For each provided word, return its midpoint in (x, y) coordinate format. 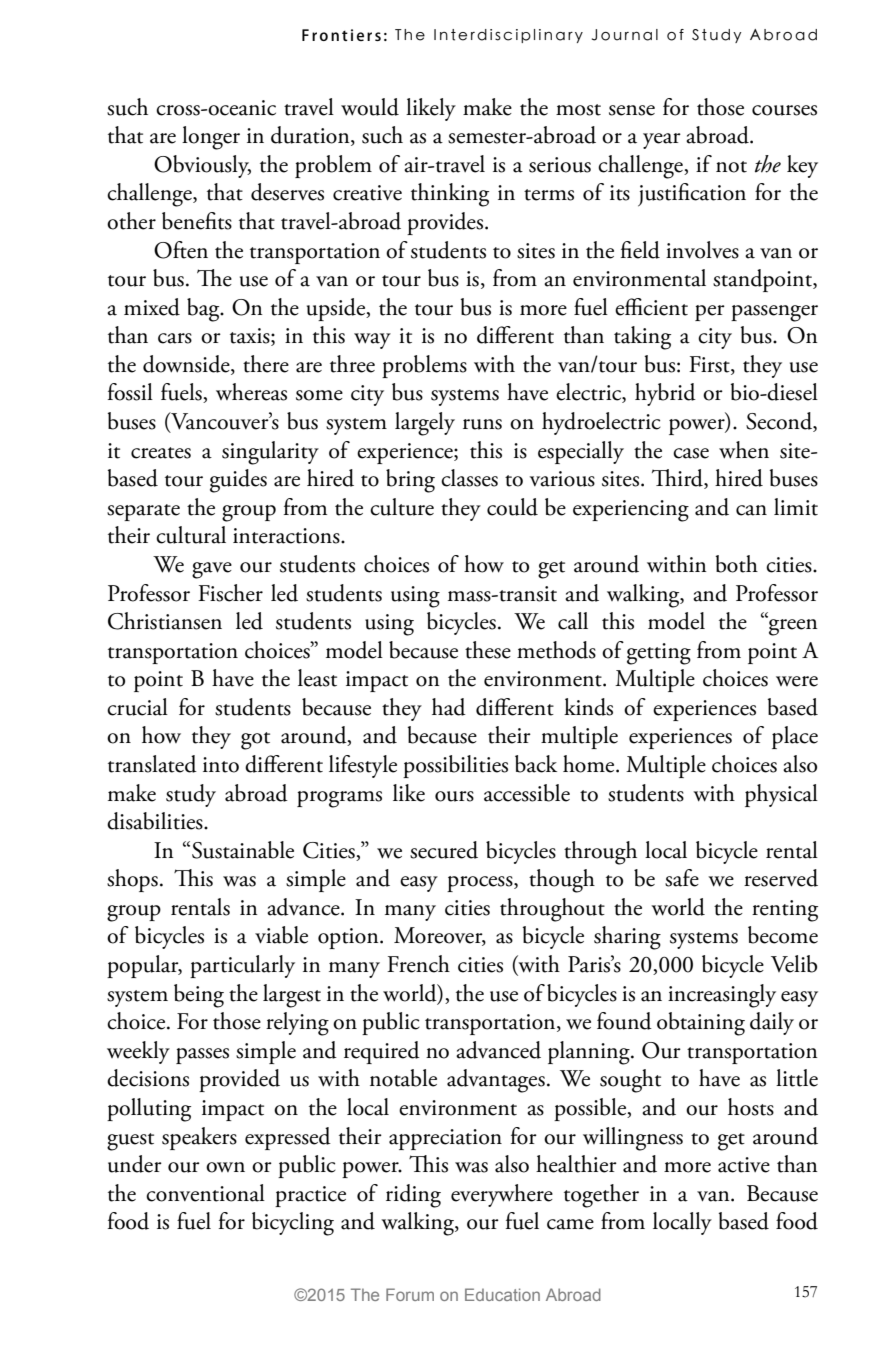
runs (482, 424)
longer (211, 138)
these (488, 650)
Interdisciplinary (508, 36)
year (662, 141)
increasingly (722, 996)
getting (659, 654)
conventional (205, 1193)
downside (187, 365)
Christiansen (165, 621)
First (710, 365)
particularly (242, 966)
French (418, 964)
